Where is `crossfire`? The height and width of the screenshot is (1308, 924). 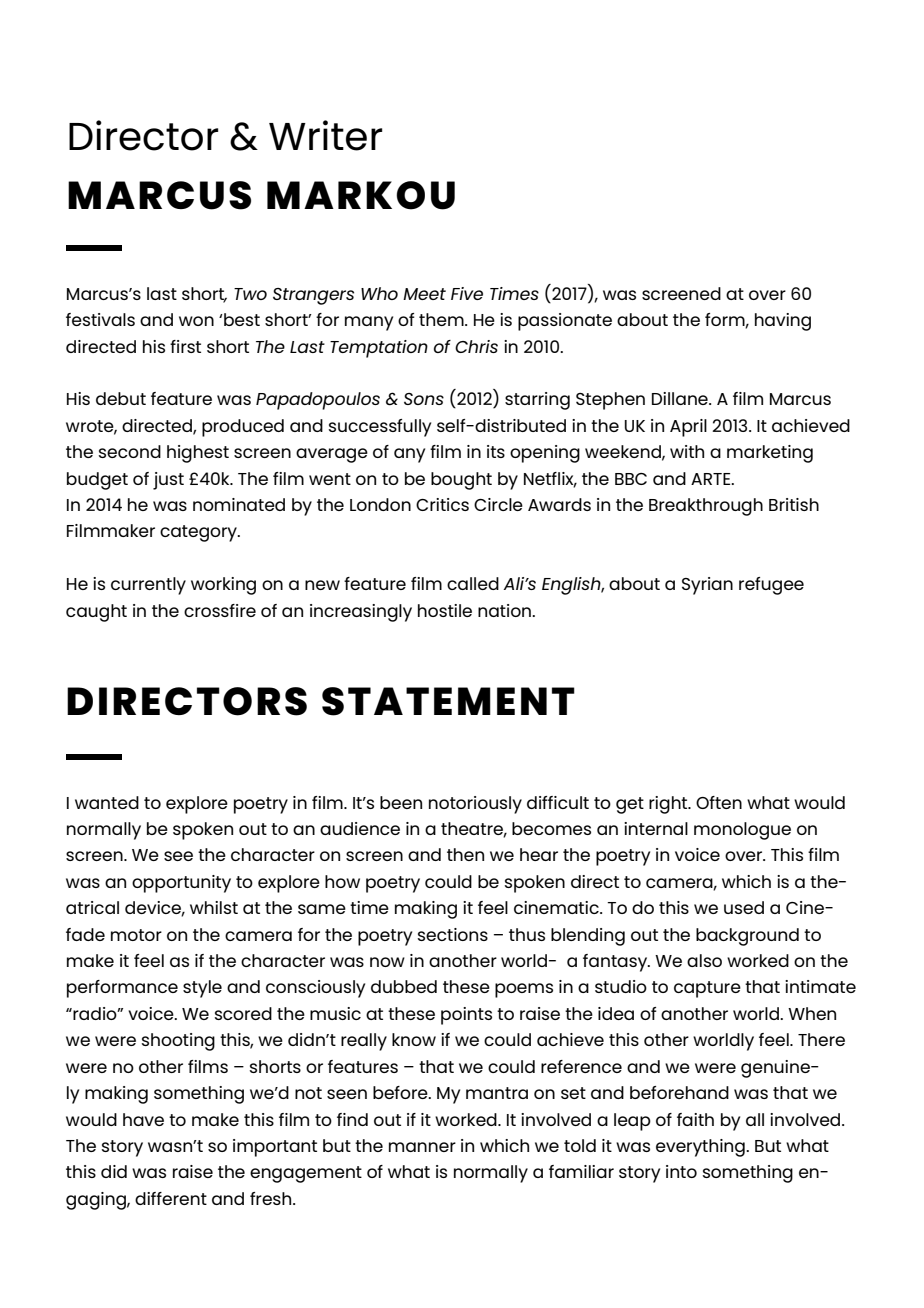
crossfire is located at coordinates (220, 610).
